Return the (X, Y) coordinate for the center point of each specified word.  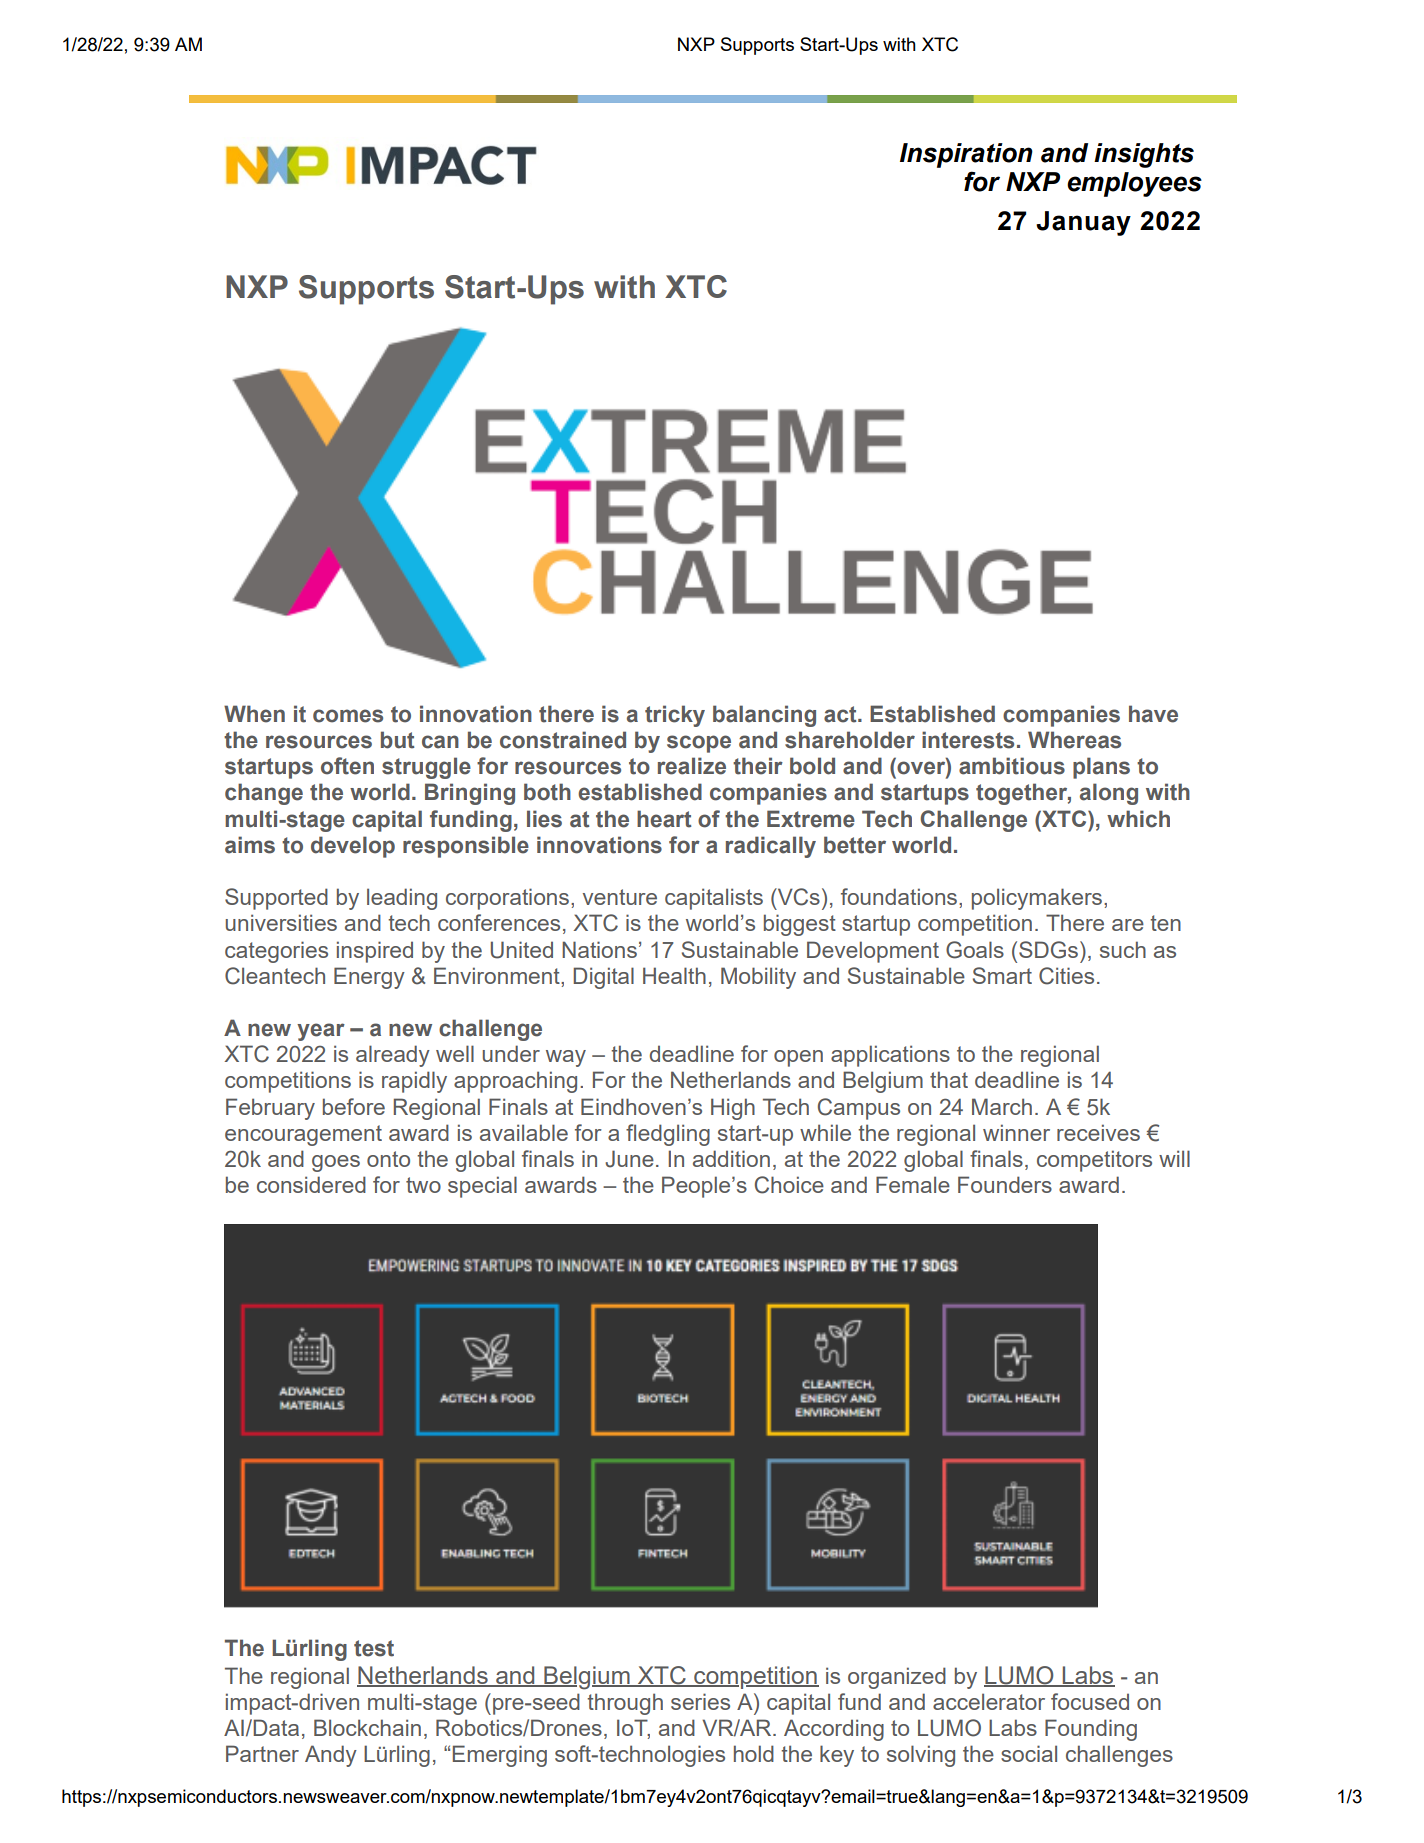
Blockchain (367, 1727)
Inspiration (966, 155)
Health (674, 975)
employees (1134, 184)
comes (348, 716)
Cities (1066, 976)
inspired (375, 952)
